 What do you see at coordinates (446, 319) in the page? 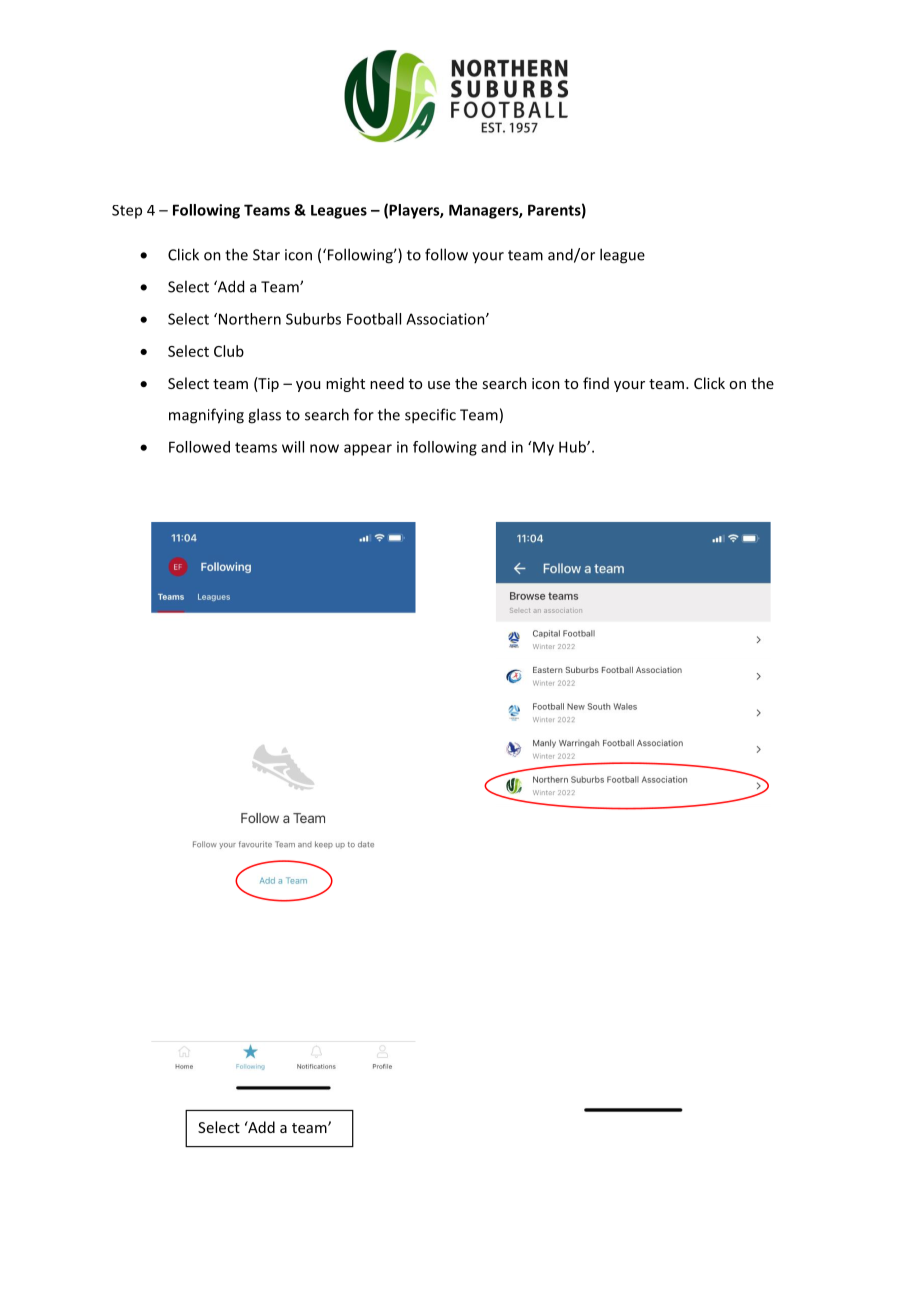
I see `Association` at bounding box center [446, 319].
